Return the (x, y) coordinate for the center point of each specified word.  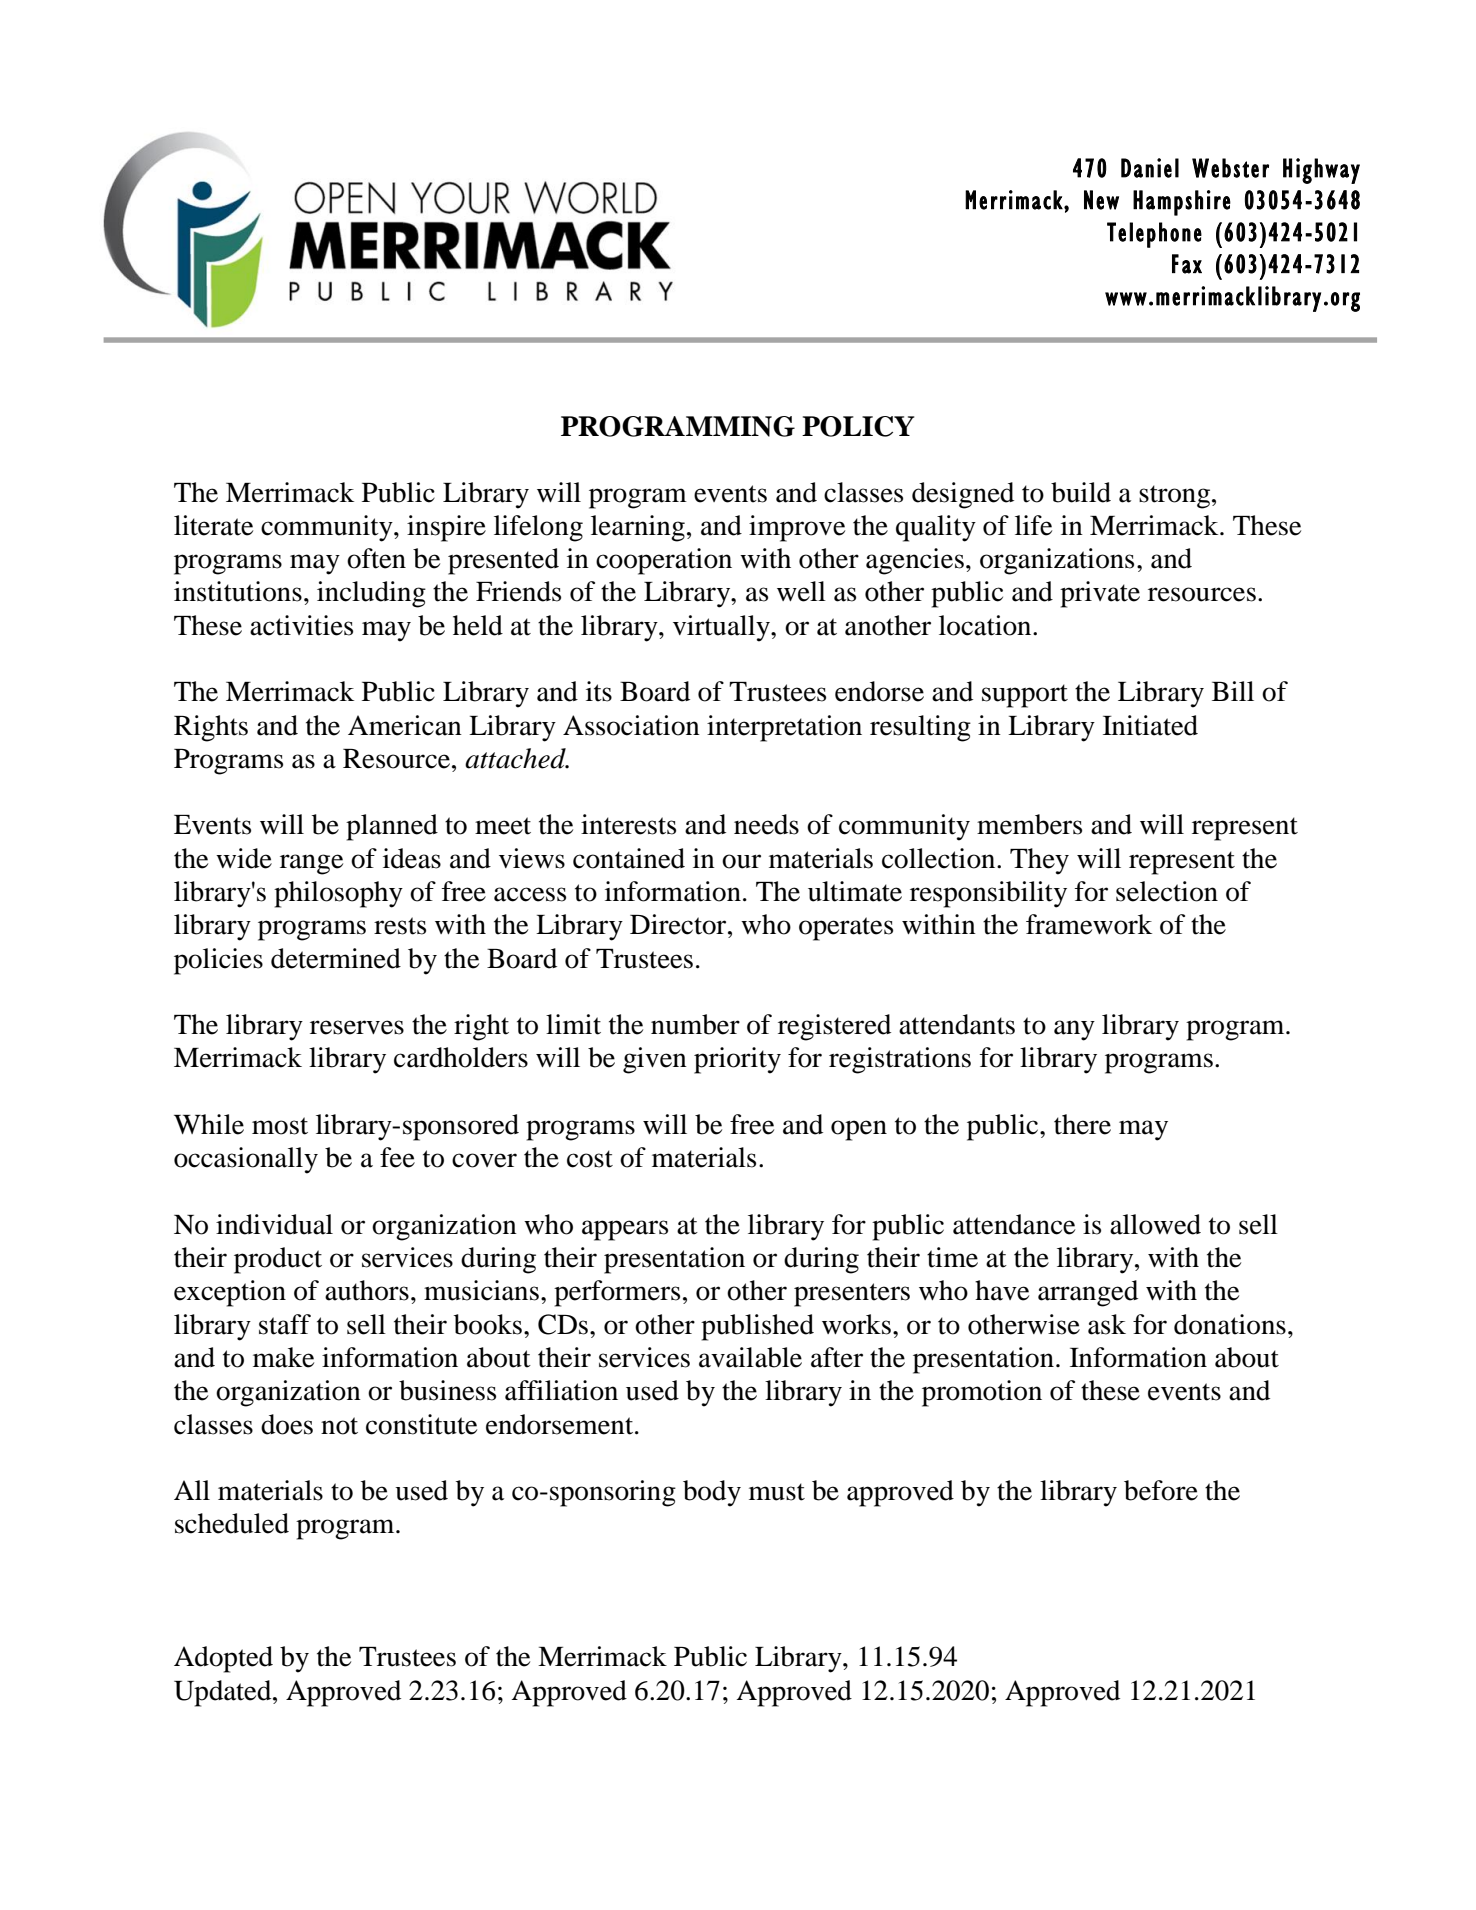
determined (336, 958)
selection (1167, 891)
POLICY (858, 426)
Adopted (223, 1659)
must (777, 1492)
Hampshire (1182, 203)
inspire (446, 528)
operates (846, 929)
